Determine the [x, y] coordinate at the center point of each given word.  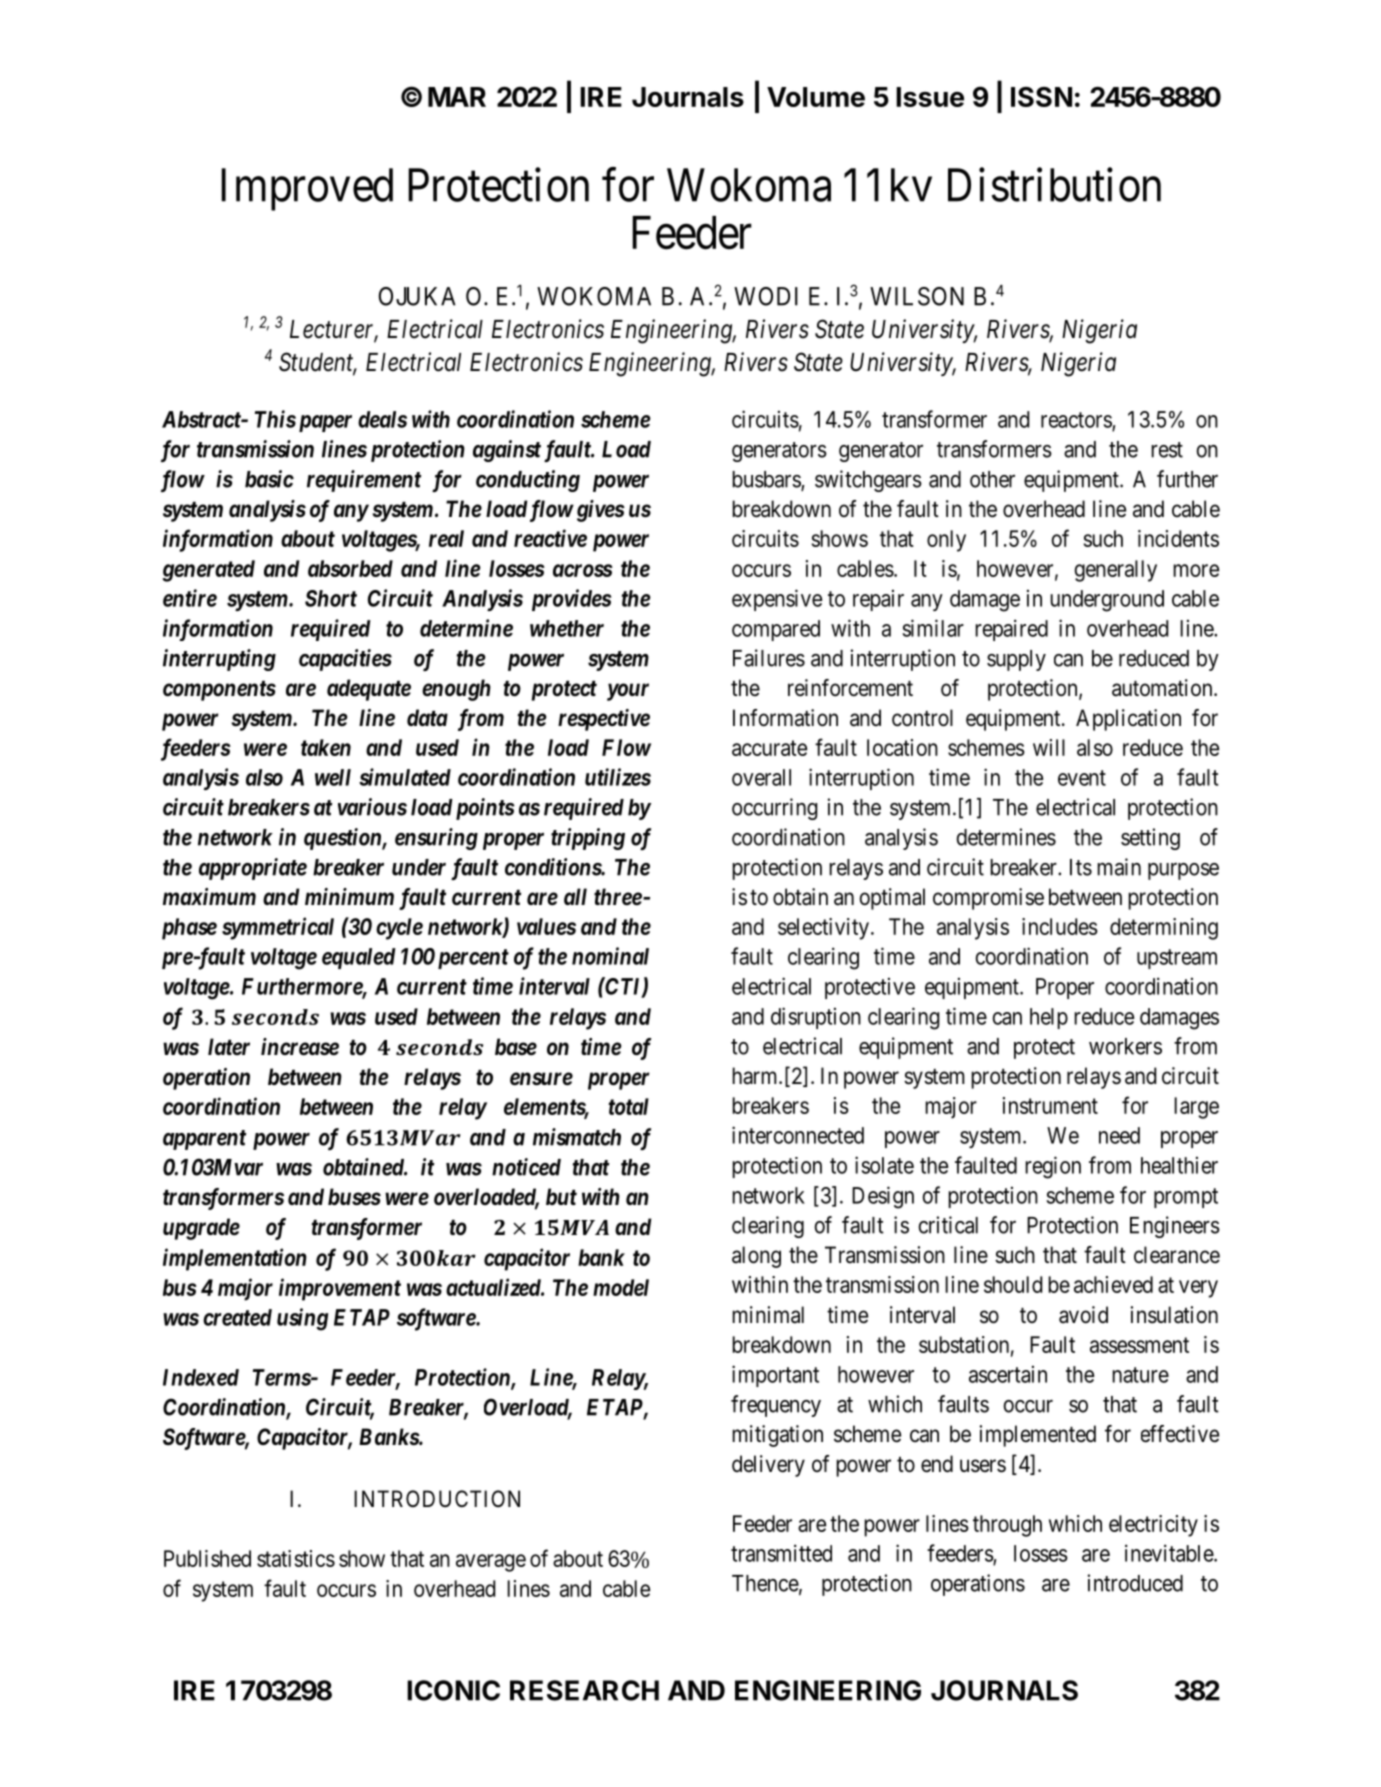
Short [331, 598]
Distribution [1054, 185]
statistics [296, 1558]
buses [354, 1197]
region [1053, 1167]
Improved [307, 189]
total [628, 1106]
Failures [769, 658]
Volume [816, 97]
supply [1016, 660]
